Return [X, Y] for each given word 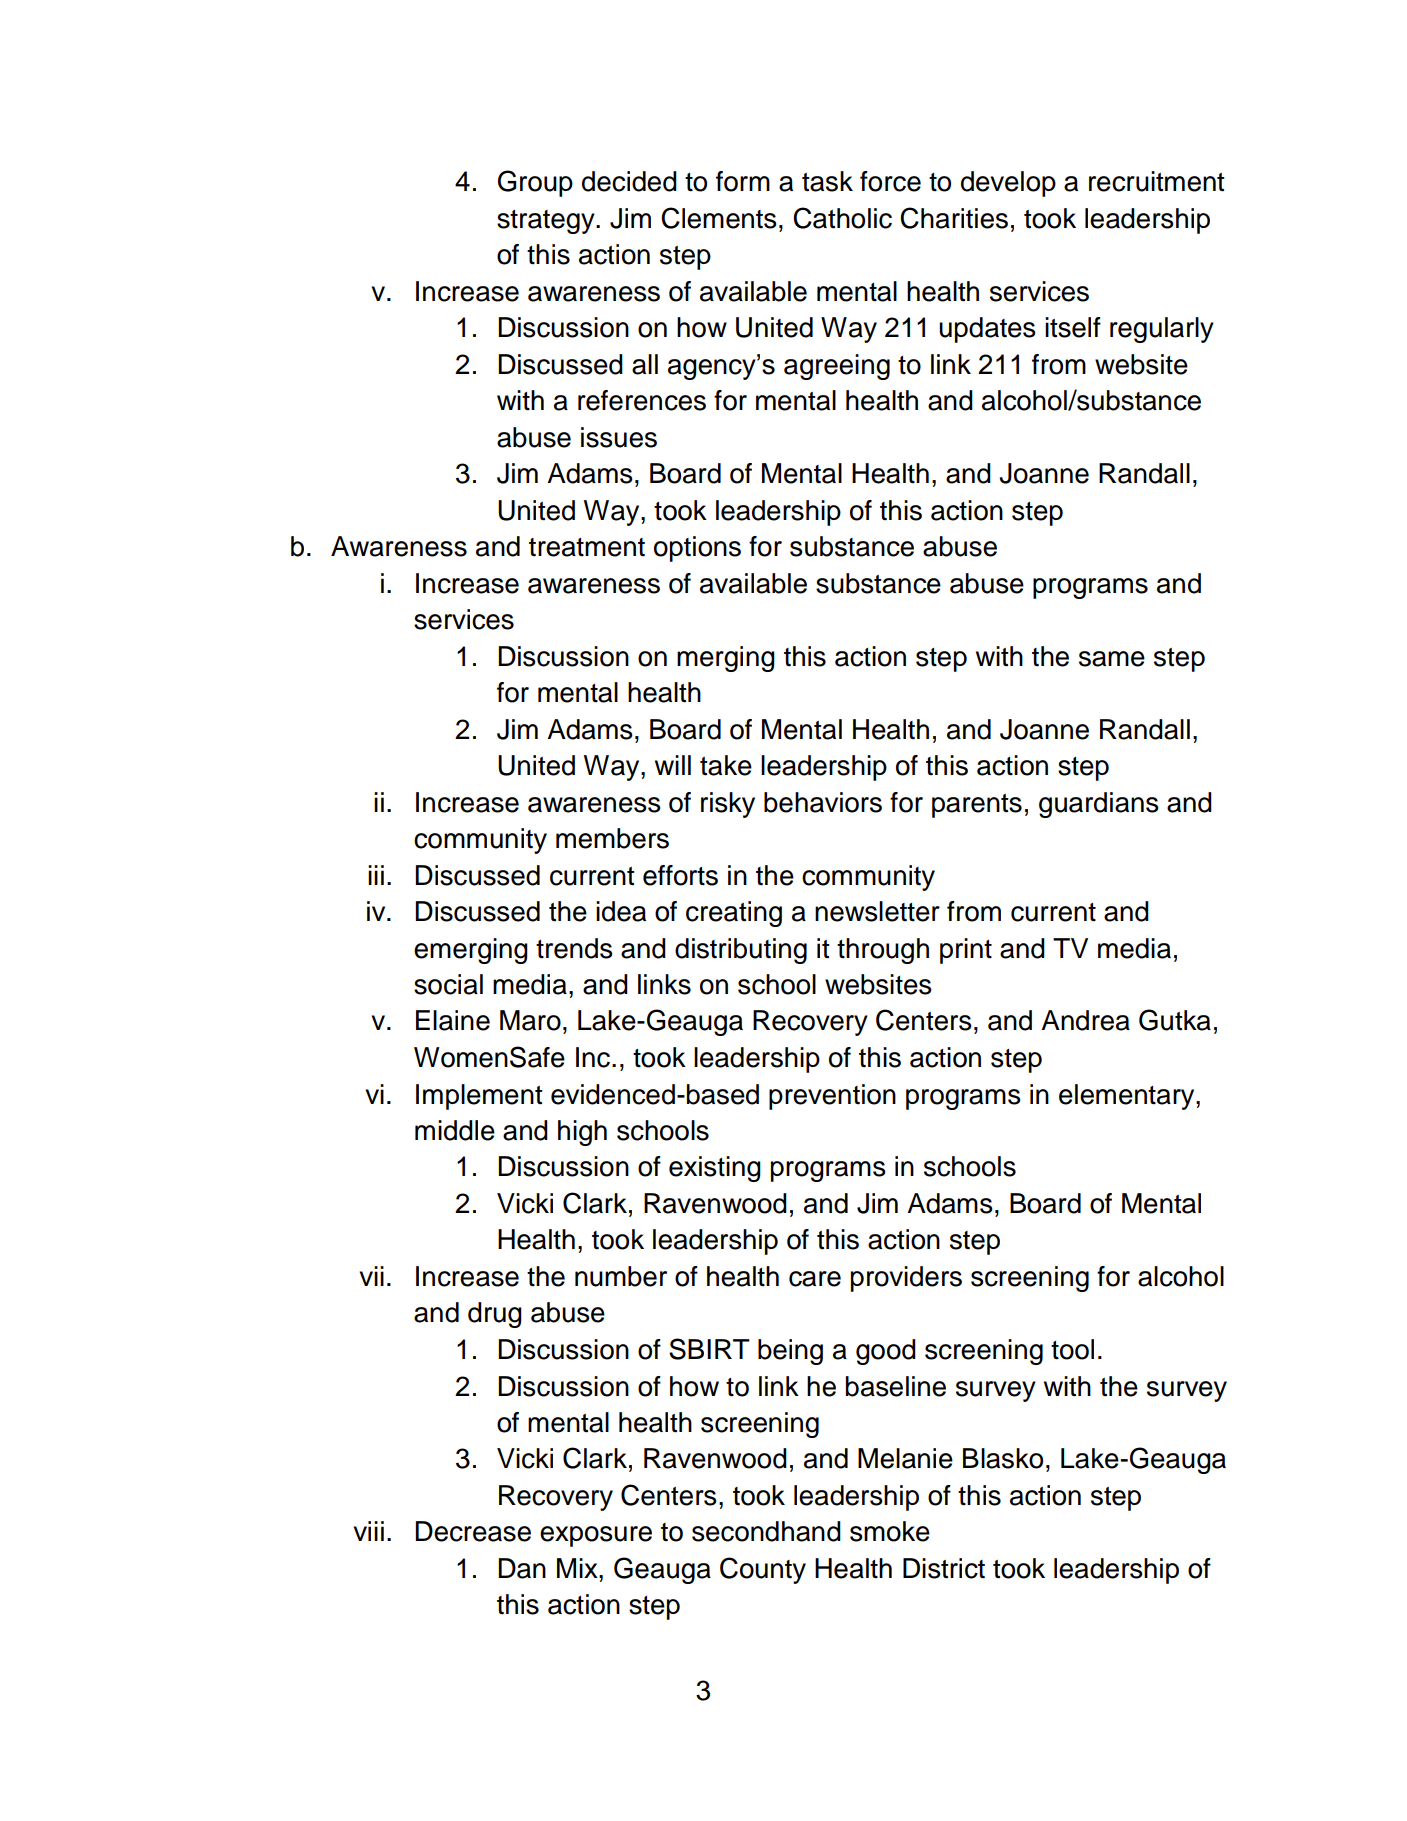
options [697, 549]
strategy [547, 222]
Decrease [473, 1531]
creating [734, 914]
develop [1008, 184]
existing [715, 1169]
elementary [1128, 1097]
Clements [719, 218]
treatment [587, 547]
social [448, 984]
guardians [1099, 805]
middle [455, 1130]
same [1112, 659]
